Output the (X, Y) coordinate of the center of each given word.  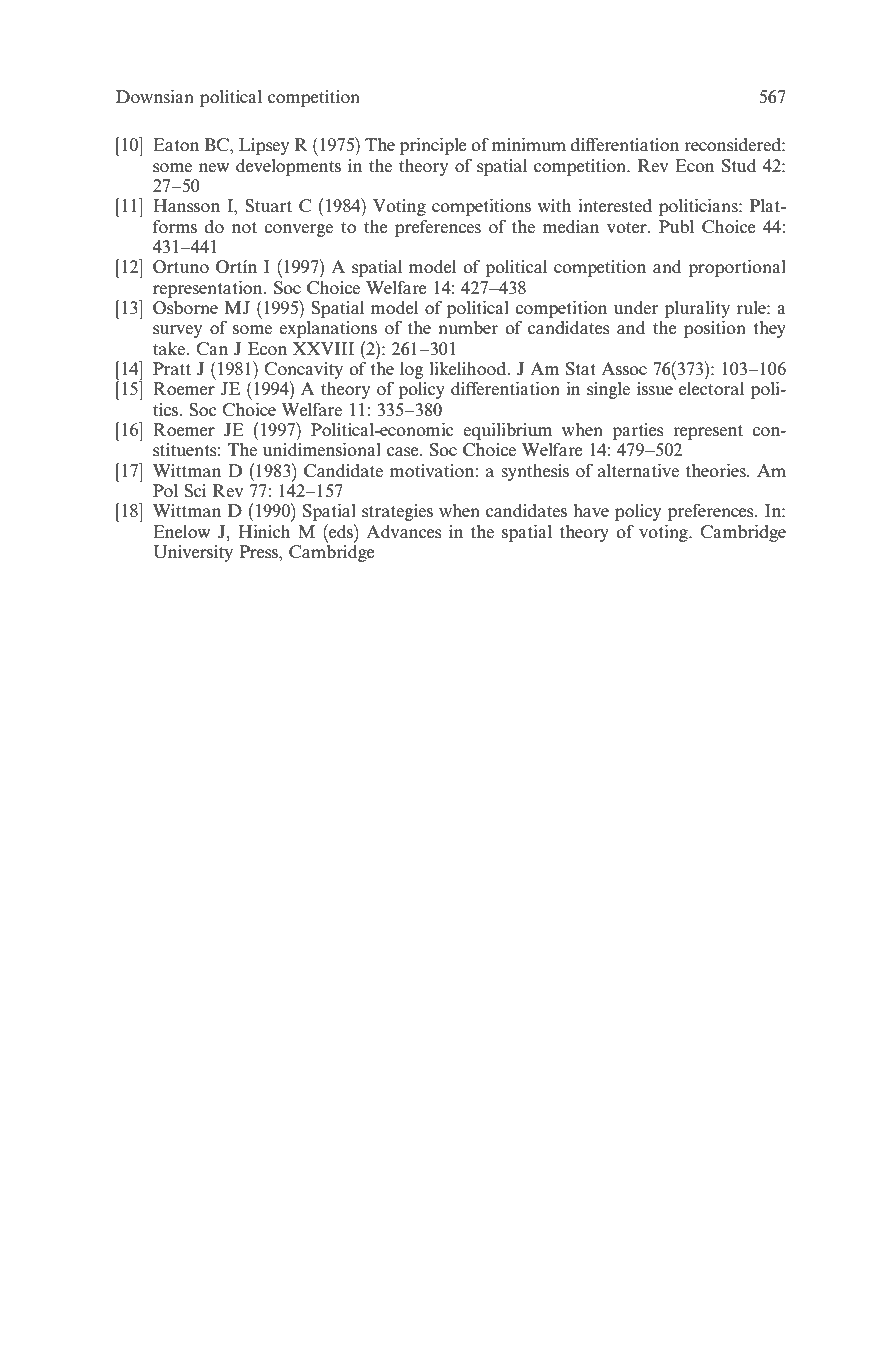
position (715, 329)
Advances (403, 532)
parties (637, 431)
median (571, 226)
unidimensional (322, 450)
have (591, 510)
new (214, 168)
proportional (737, 268)
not (244, 227)
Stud (739, 166)
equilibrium (507, 431)
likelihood (469, 368)
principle (433, 146)
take (170, 349)
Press (259, 552)
